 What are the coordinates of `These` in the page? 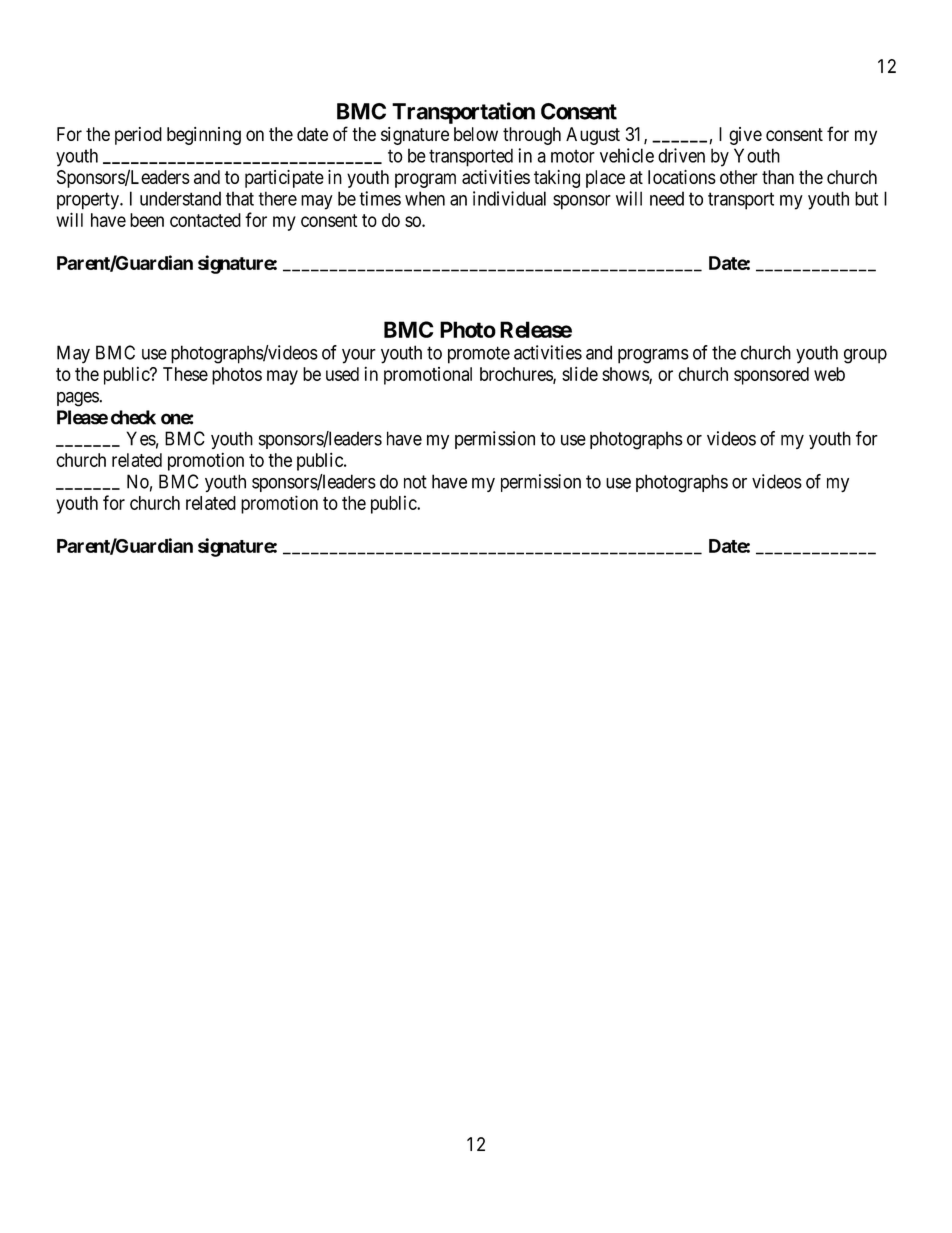 It's located at (185, 374).
